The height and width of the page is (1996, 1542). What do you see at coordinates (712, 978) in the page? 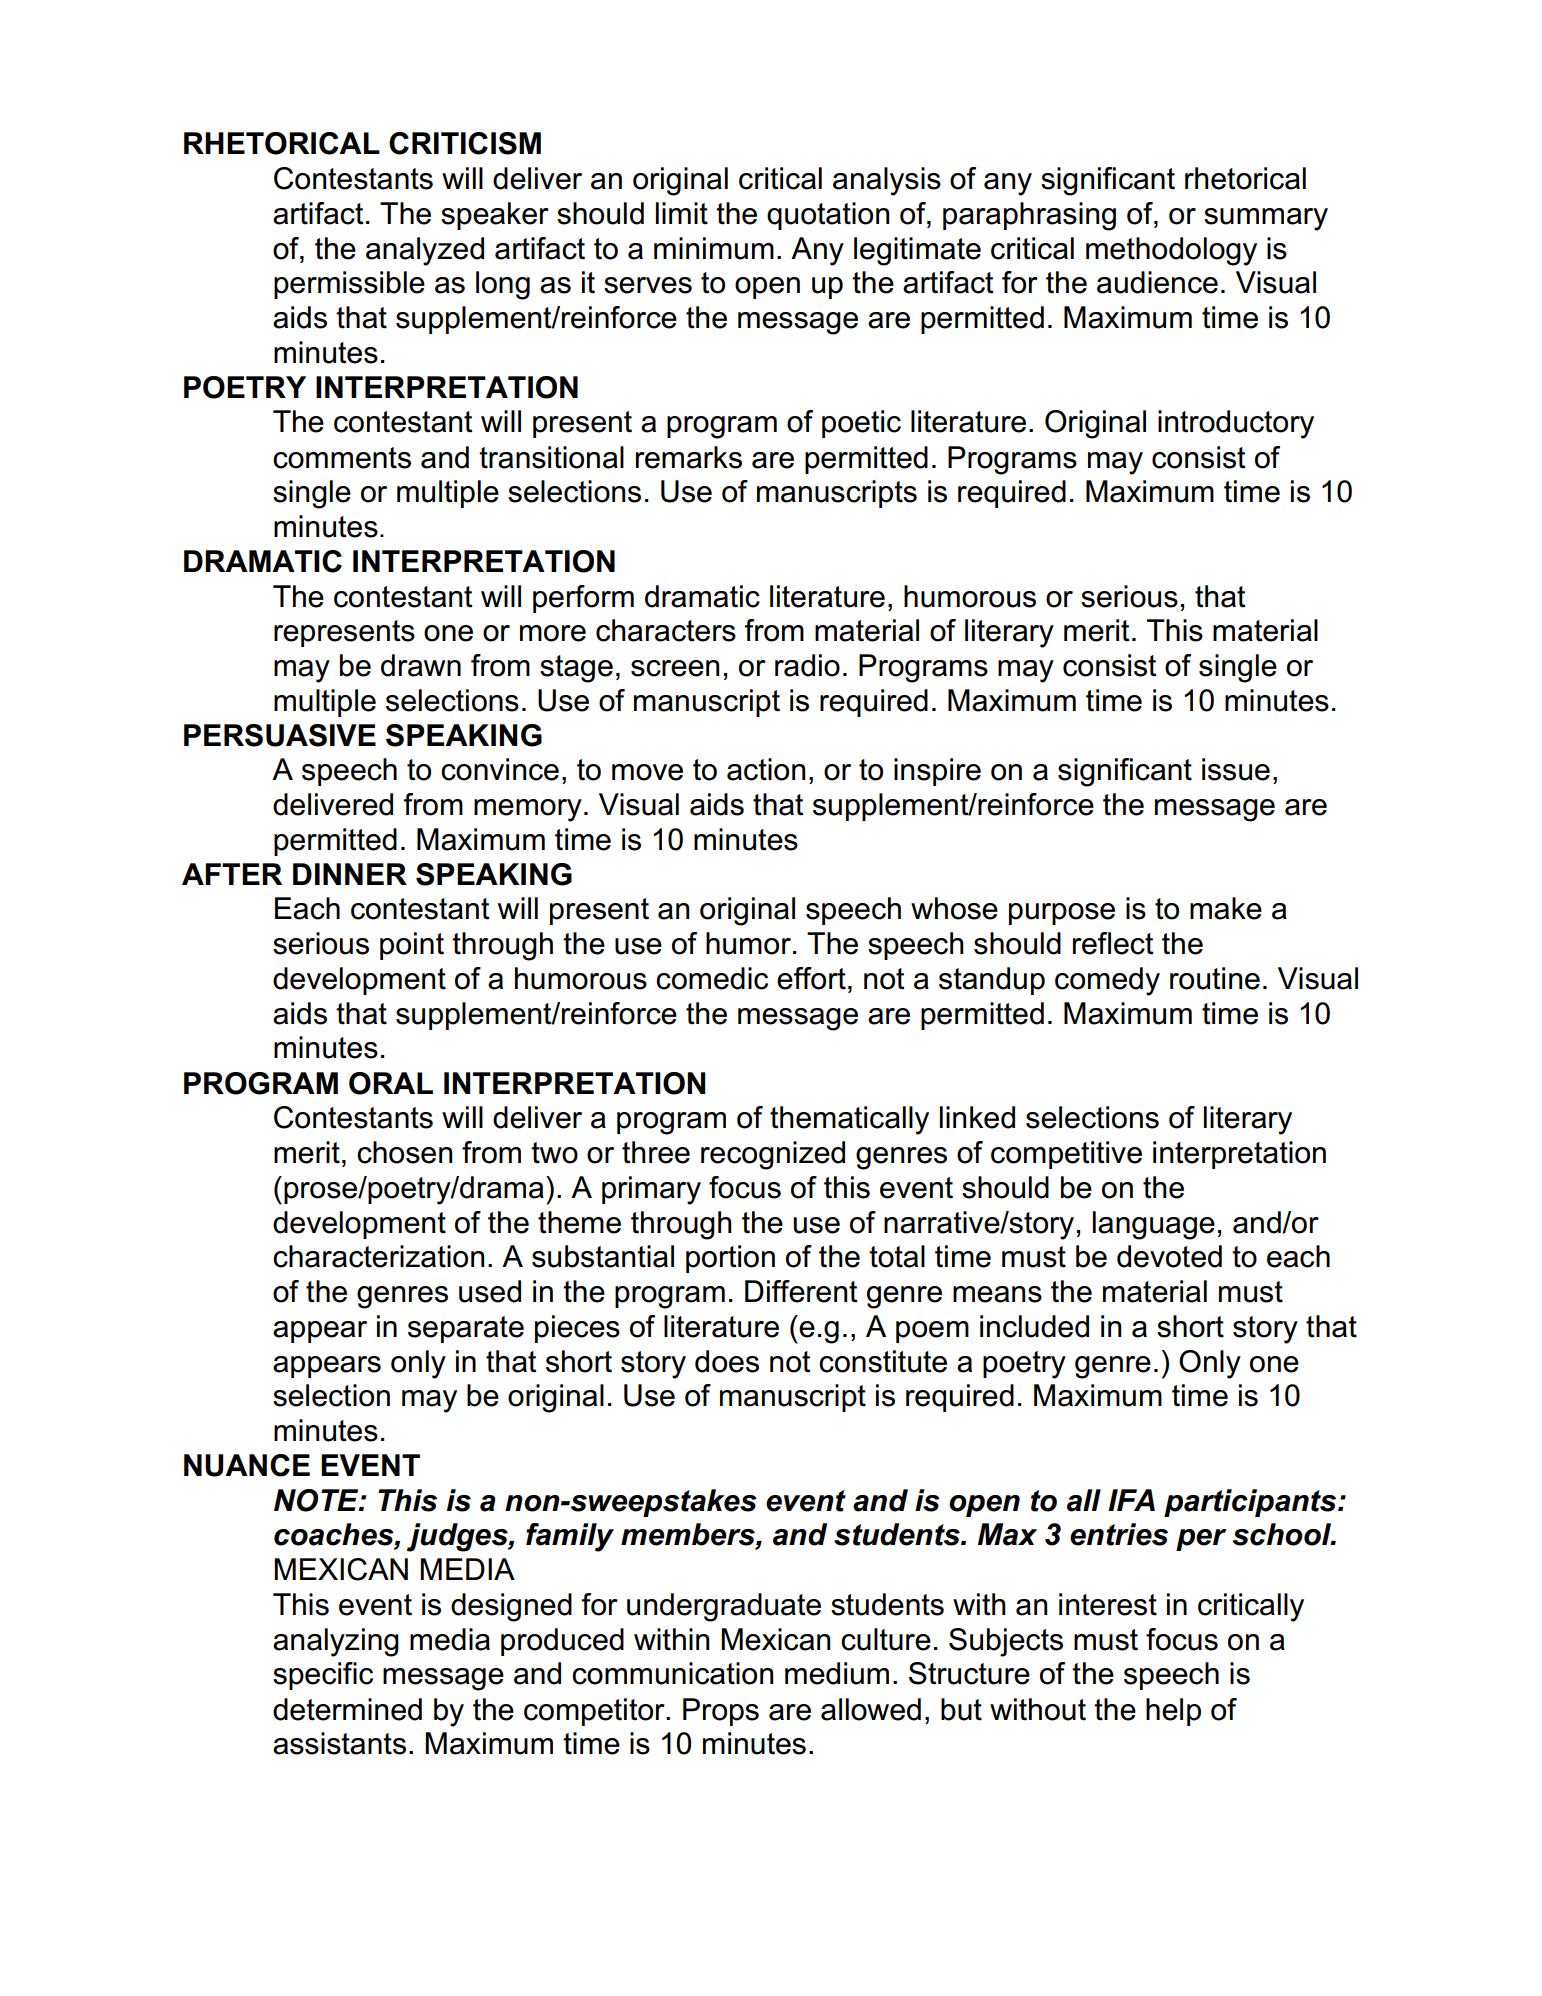
I see `comedic` at bounding box center [712, 978].
